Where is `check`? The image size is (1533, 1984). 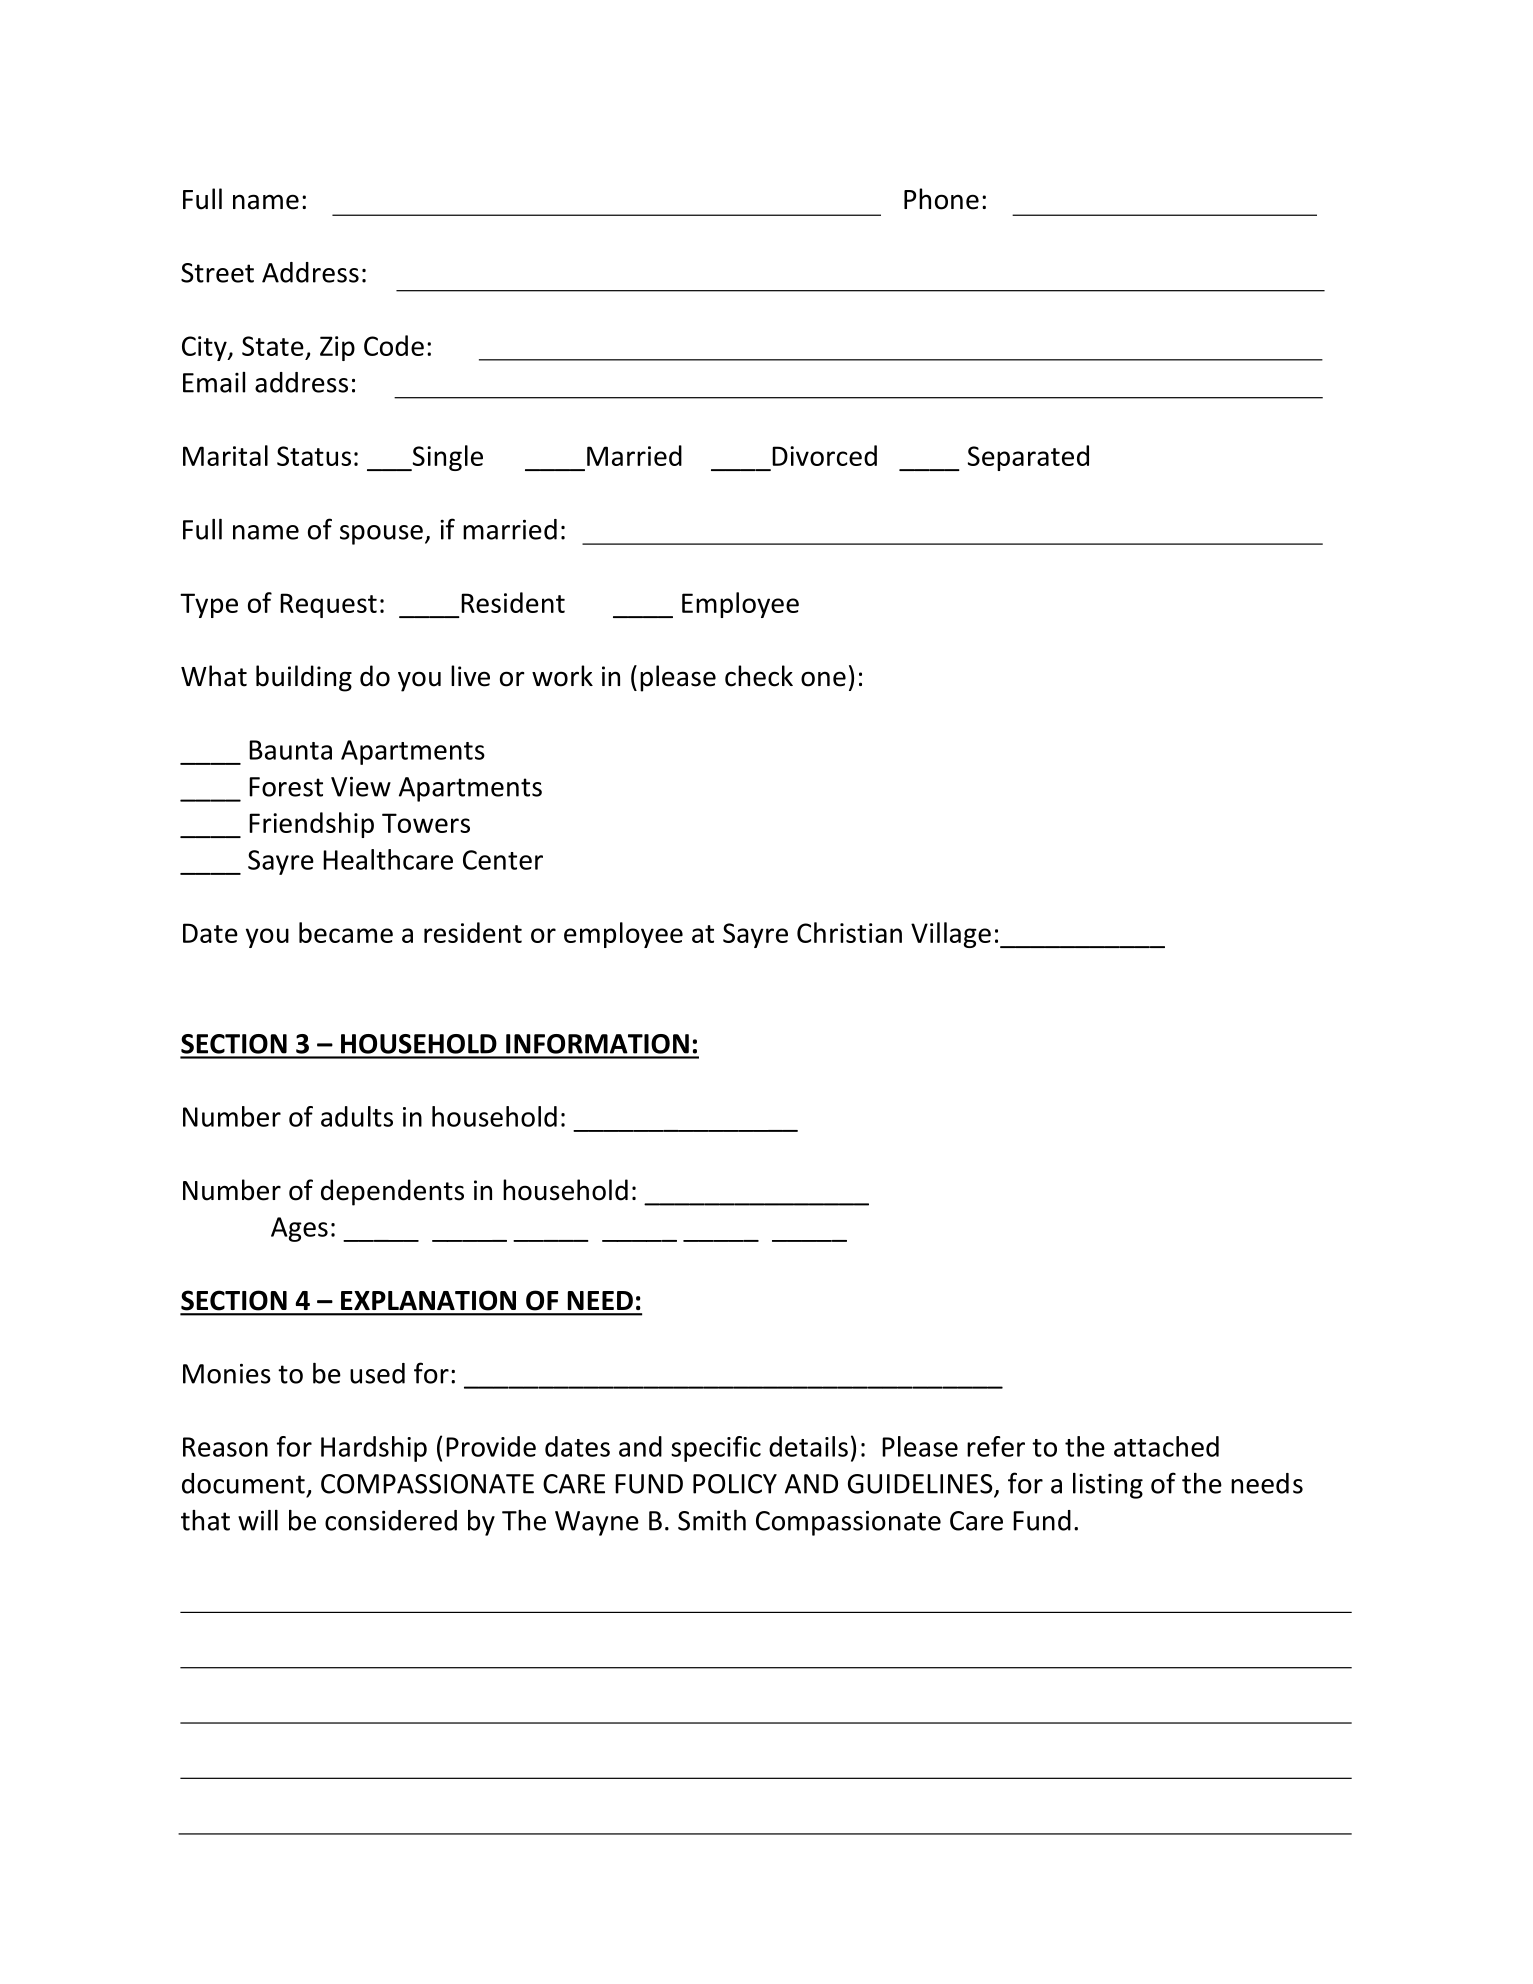
check is located at coordinates (759, 676).
